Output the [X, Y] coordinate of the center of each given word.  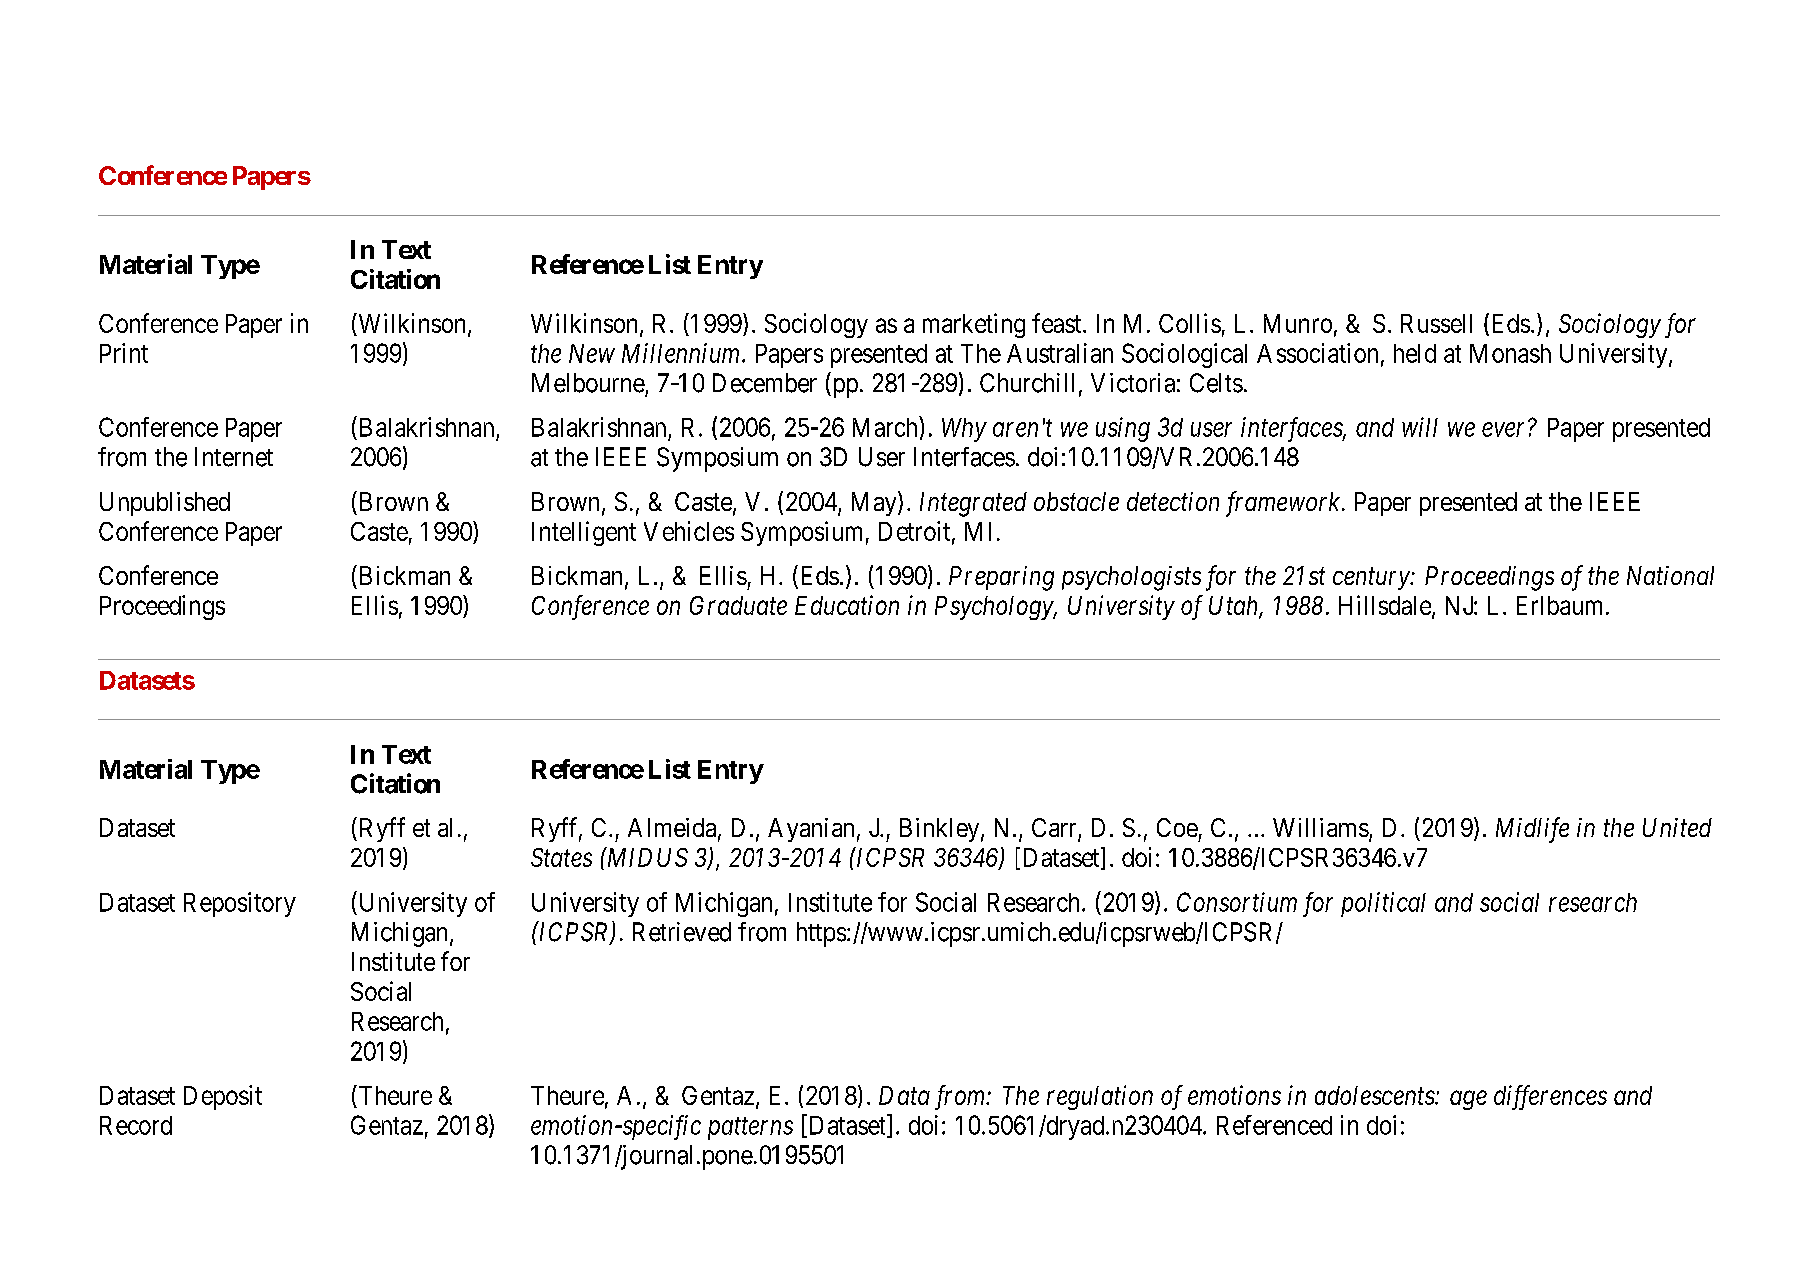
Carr [1055, 829]
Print [124, 353]
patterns [750, 1129]
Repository [240, 904]
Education [847, 605]
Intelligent [584, 533]
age [1468, 1100]
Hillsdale [1386, 606]
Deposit [223, 1097]
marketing [974, 325]
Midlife [1532, 830]
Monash [1510, 353]
